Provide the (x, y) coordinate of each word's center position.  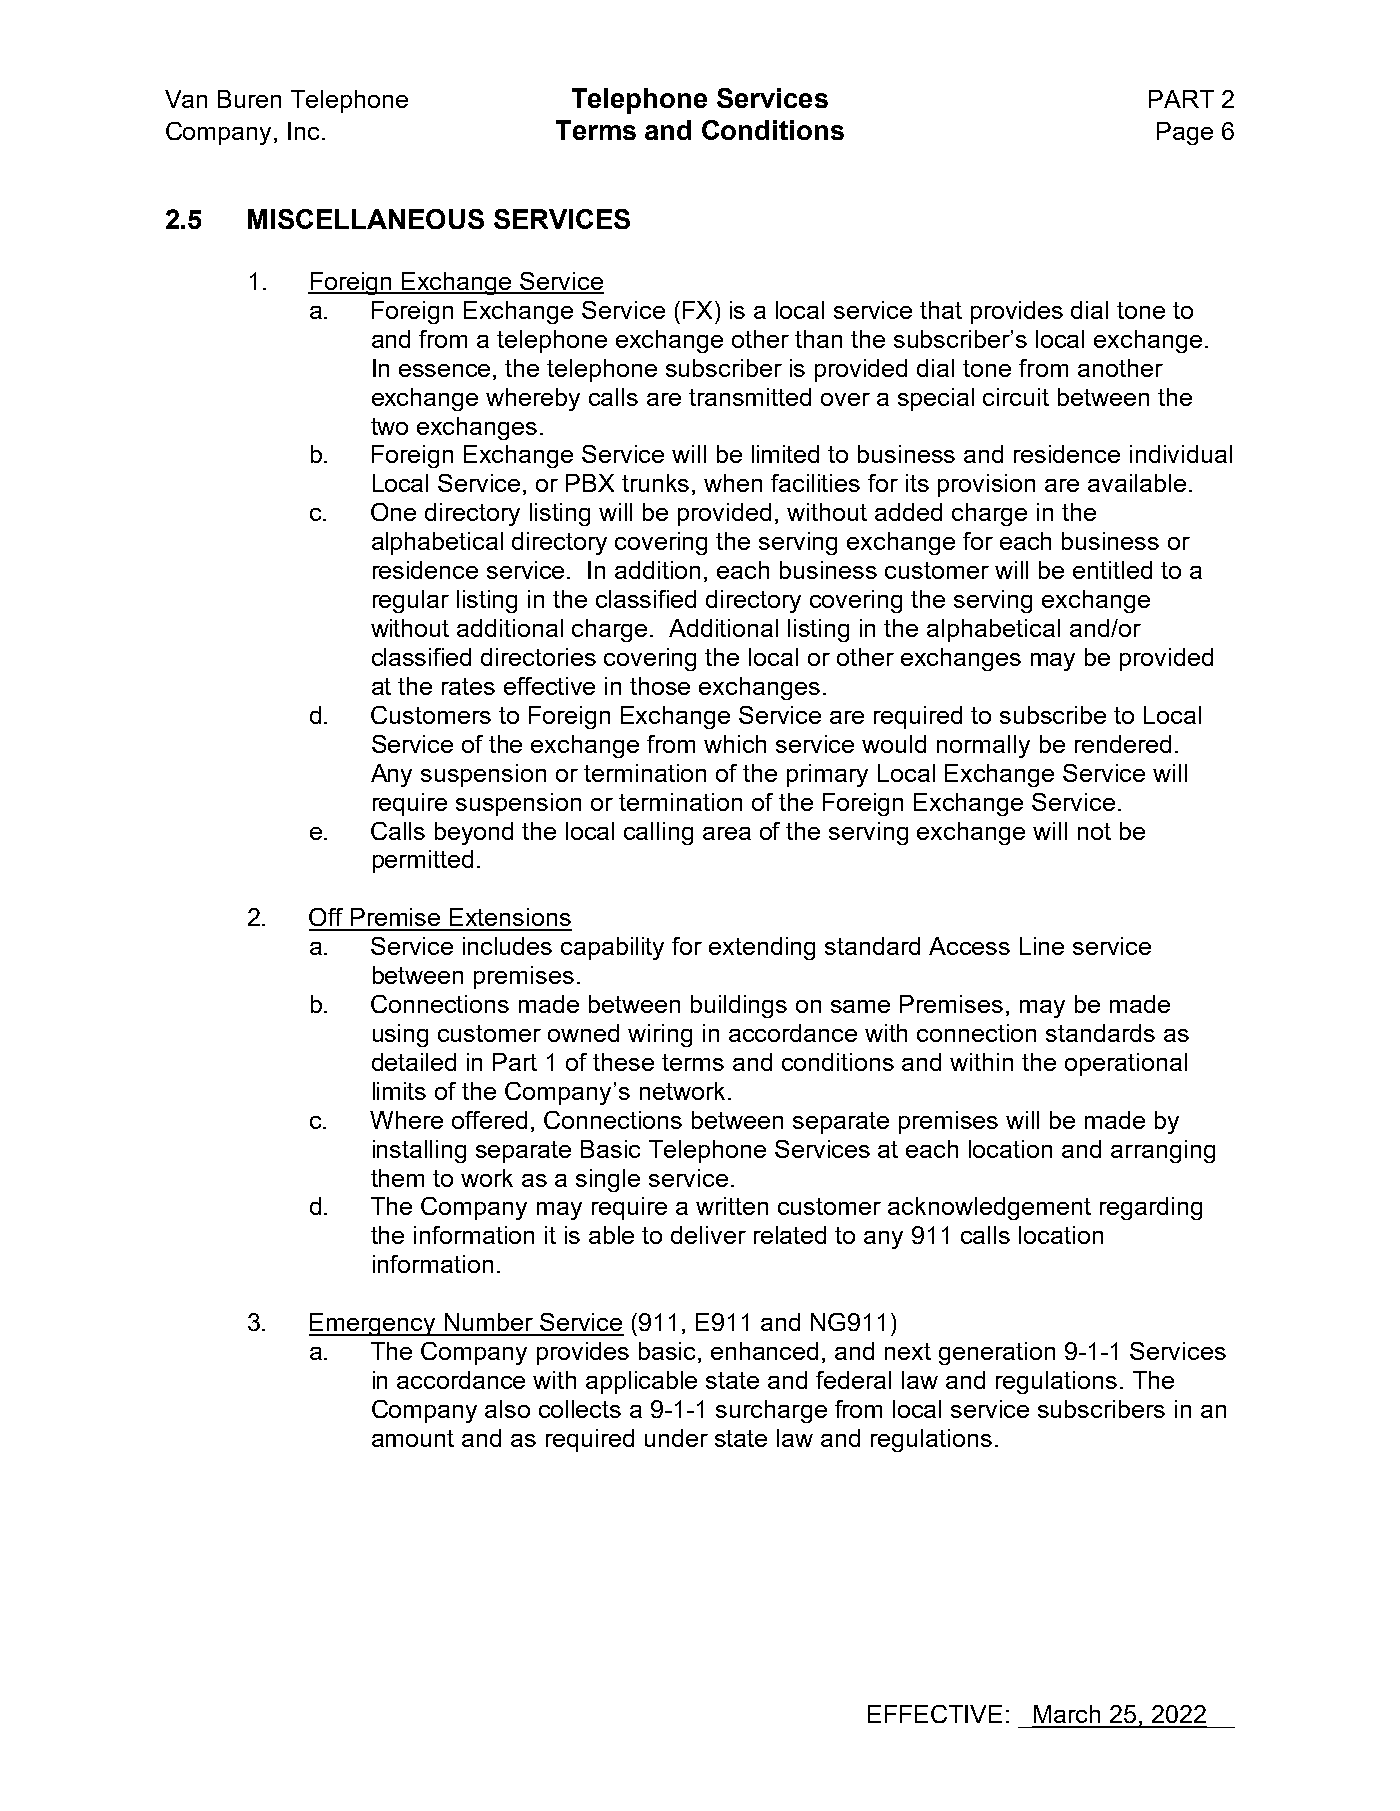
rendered (1123, 744)
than (818, 339)
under (676, 1438)
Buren (249, 99)
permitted (423, 861)
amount (413, 1438)
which (735, 744)
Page (1185, 133)
